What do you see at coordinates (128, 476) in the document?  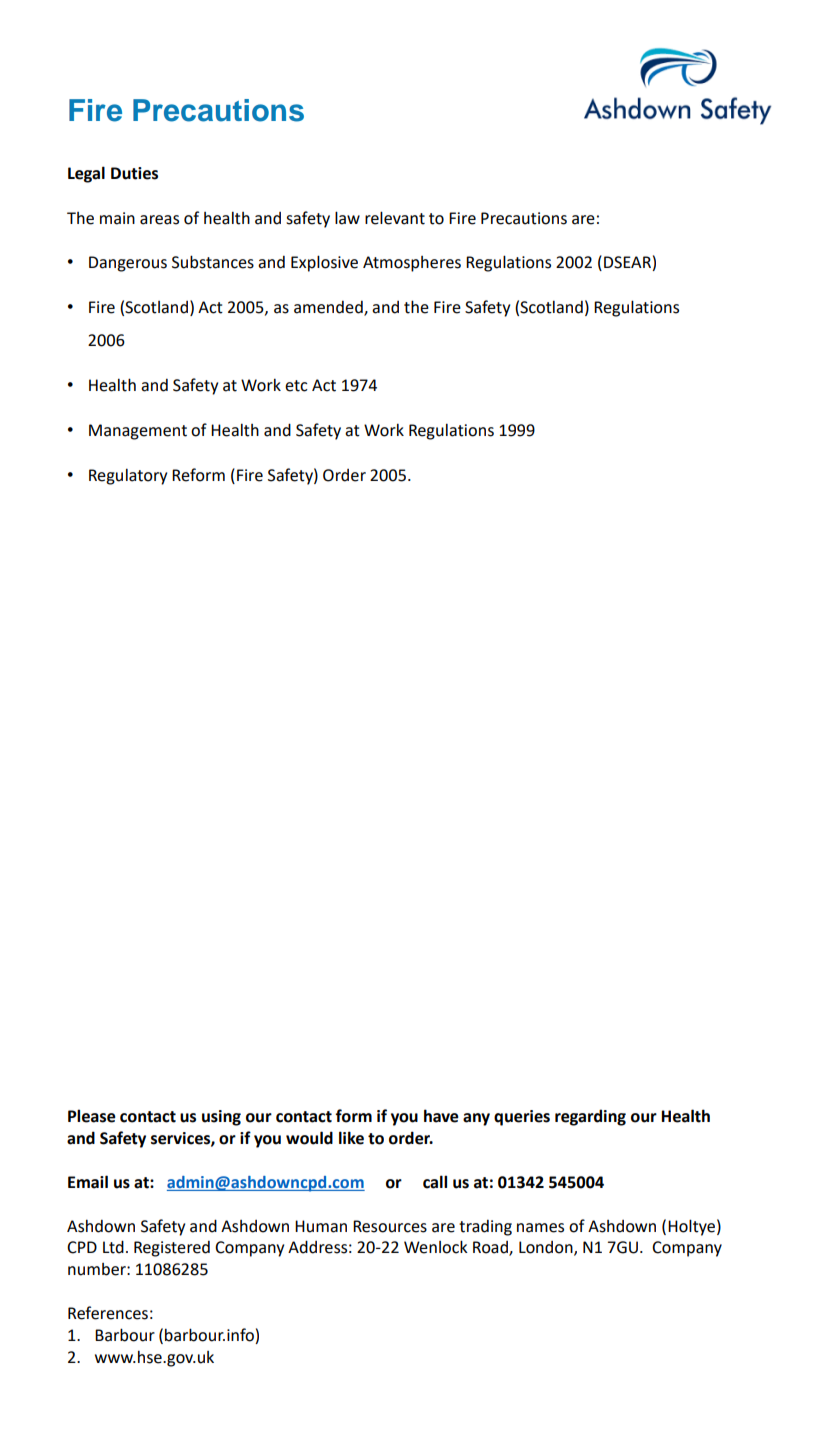 I see `Regulatory` at bounding box center [128, 476].
